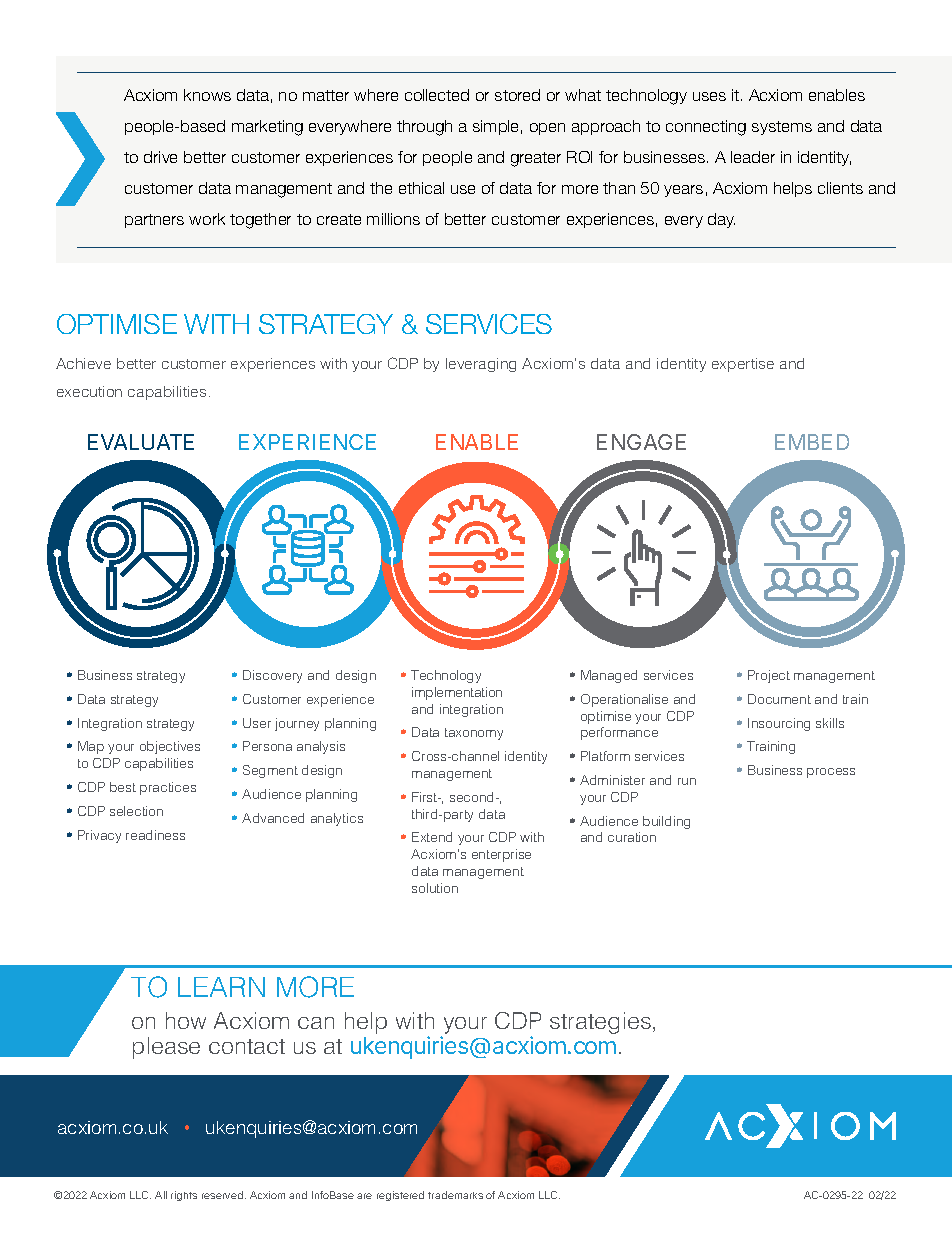 This screenshot has height=1233, width=952. I want to click on Project, so click(769, 676).
